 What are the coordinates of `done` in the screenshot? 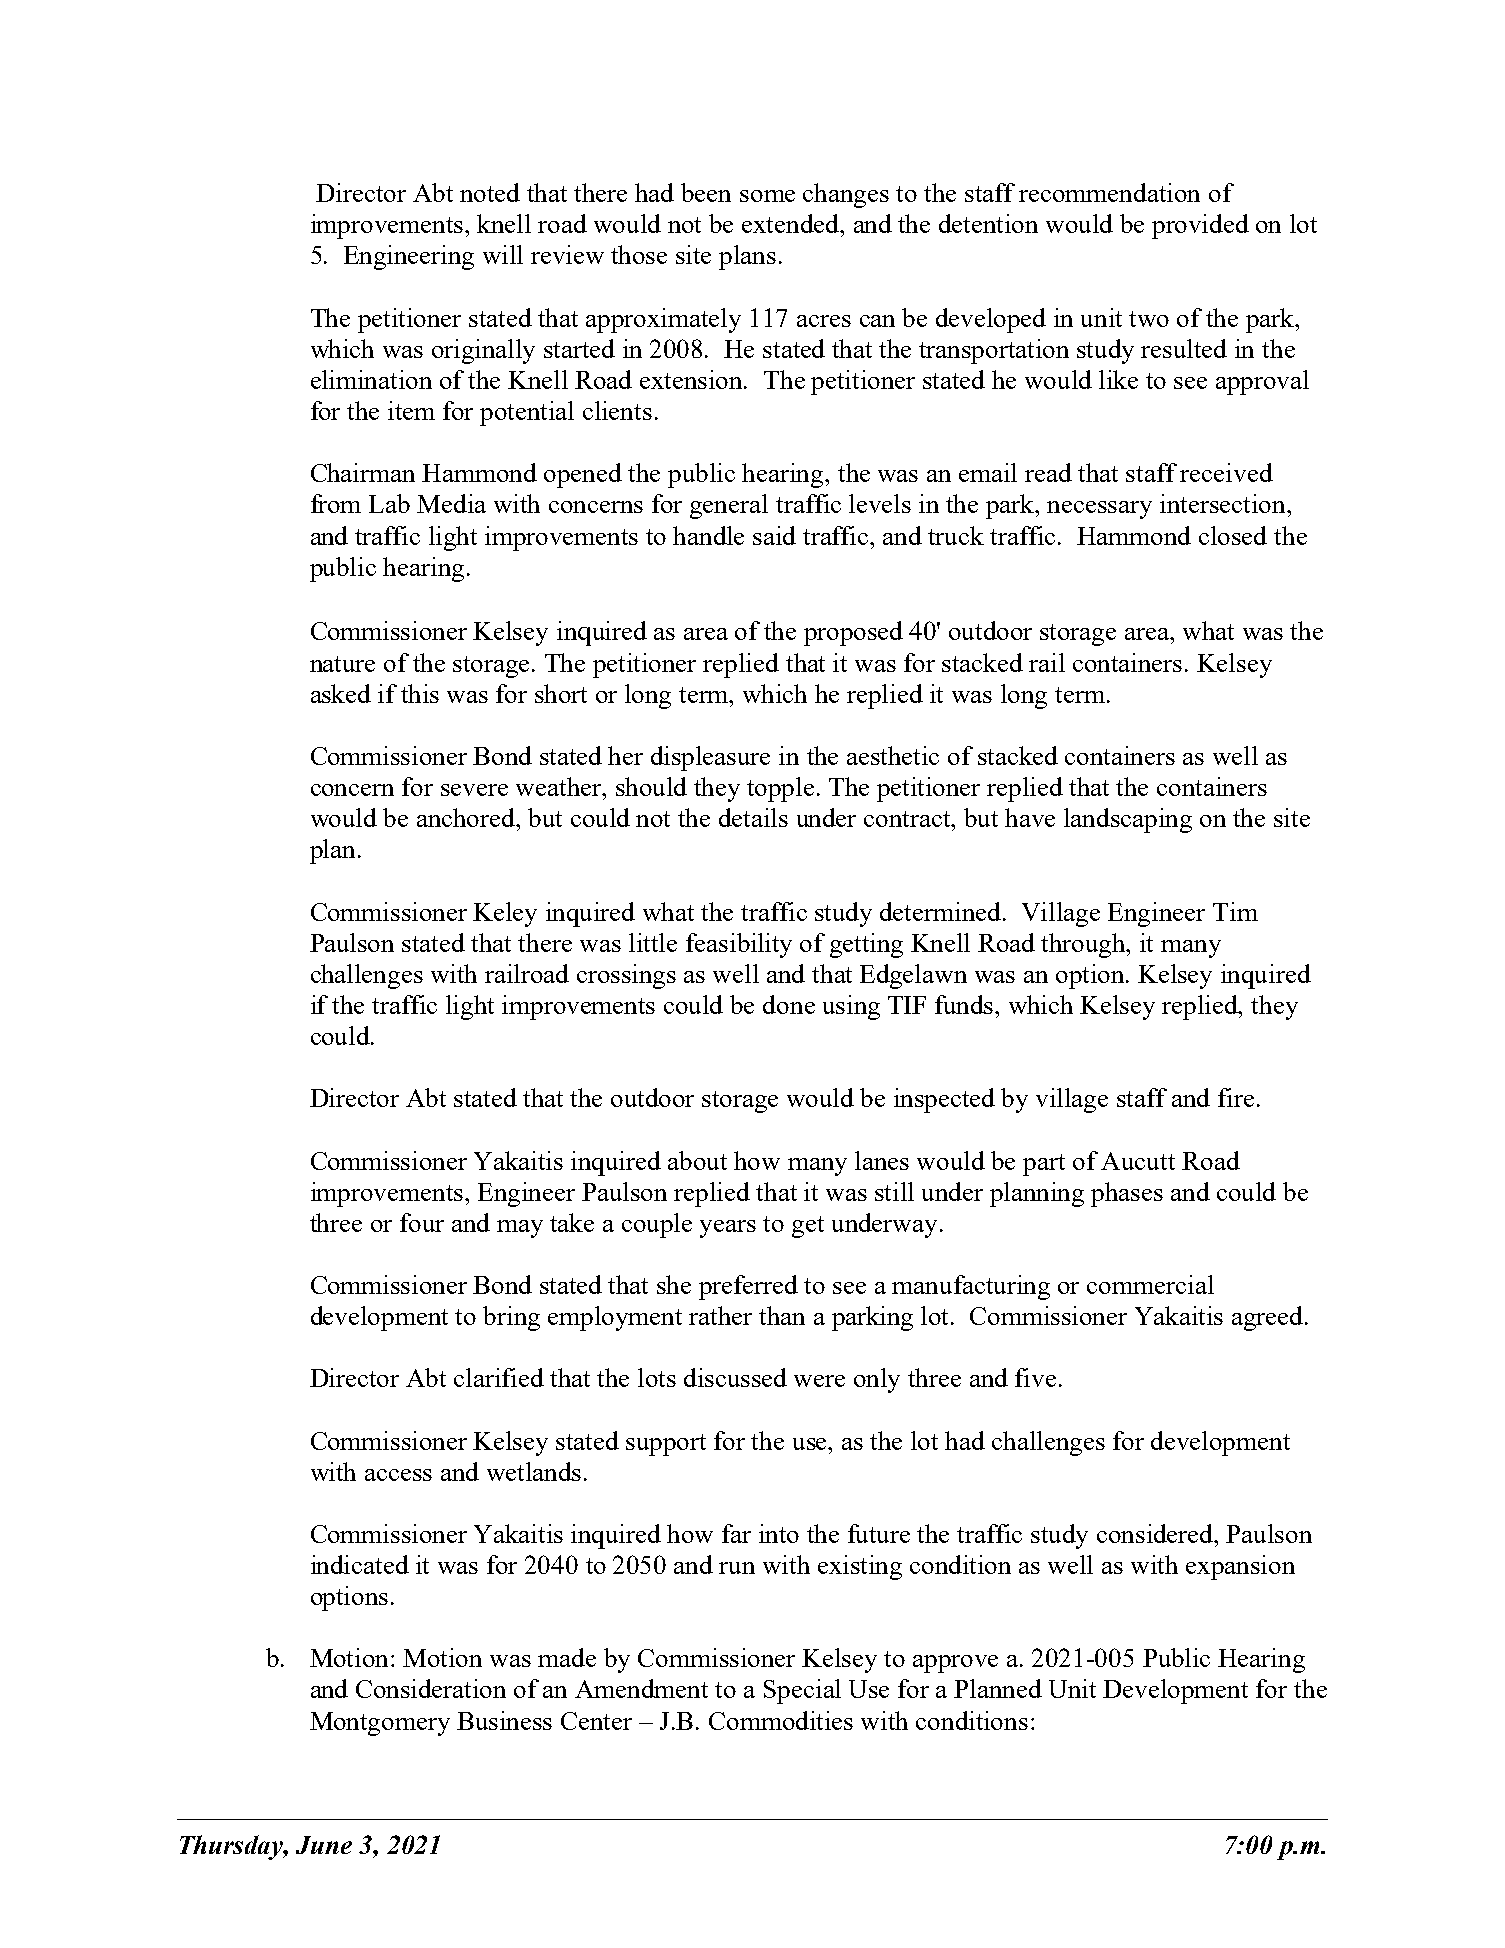 It's located at (789, 1004).
